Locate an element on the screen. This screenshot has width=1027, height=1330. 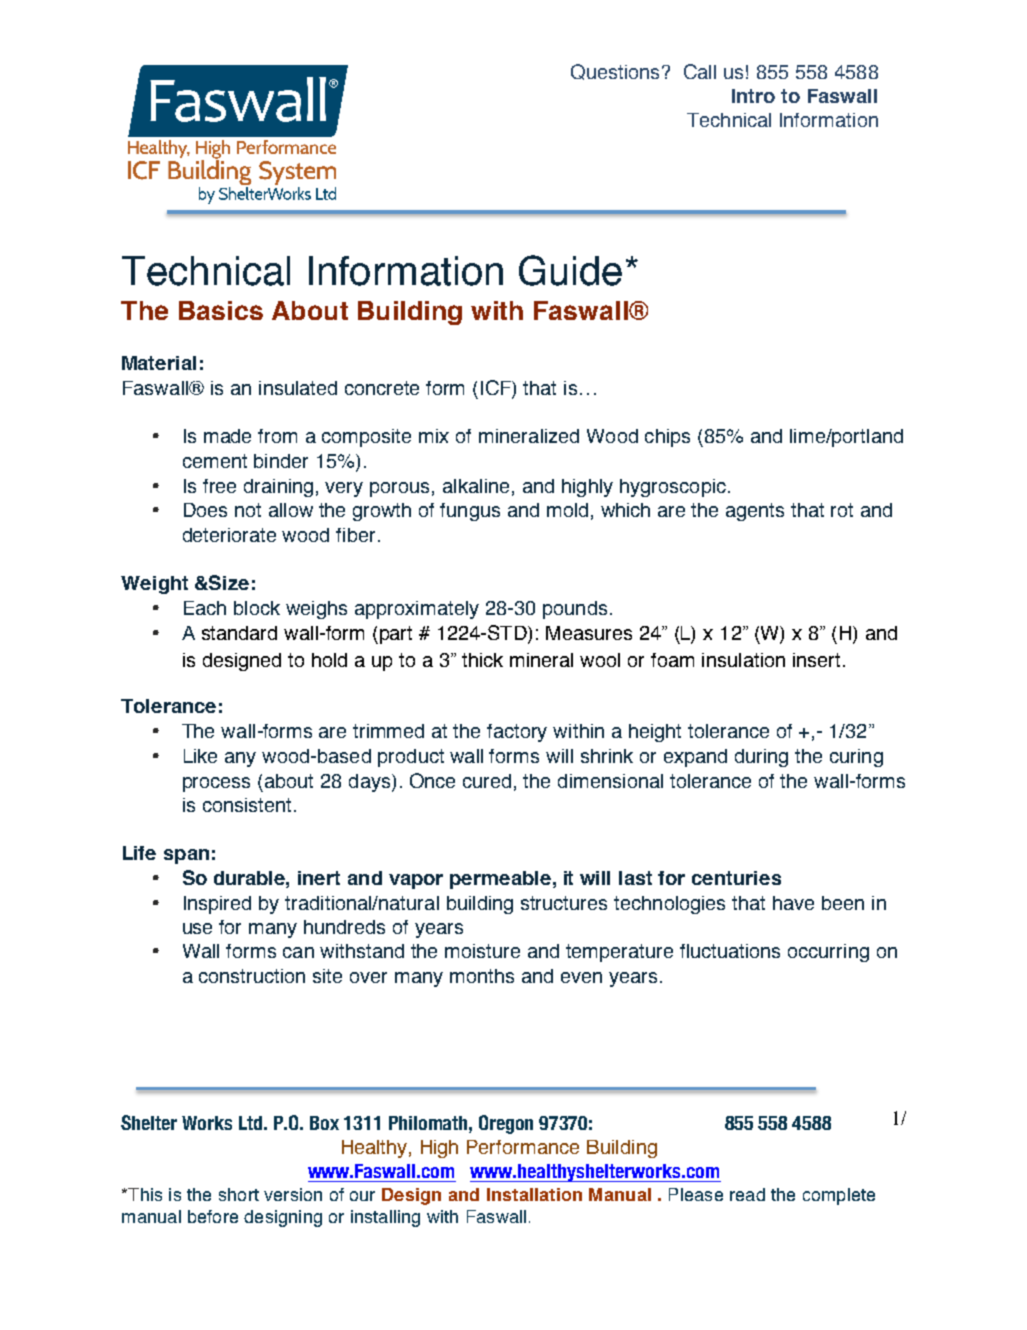
Basics is located at coordinates (221, 310).
